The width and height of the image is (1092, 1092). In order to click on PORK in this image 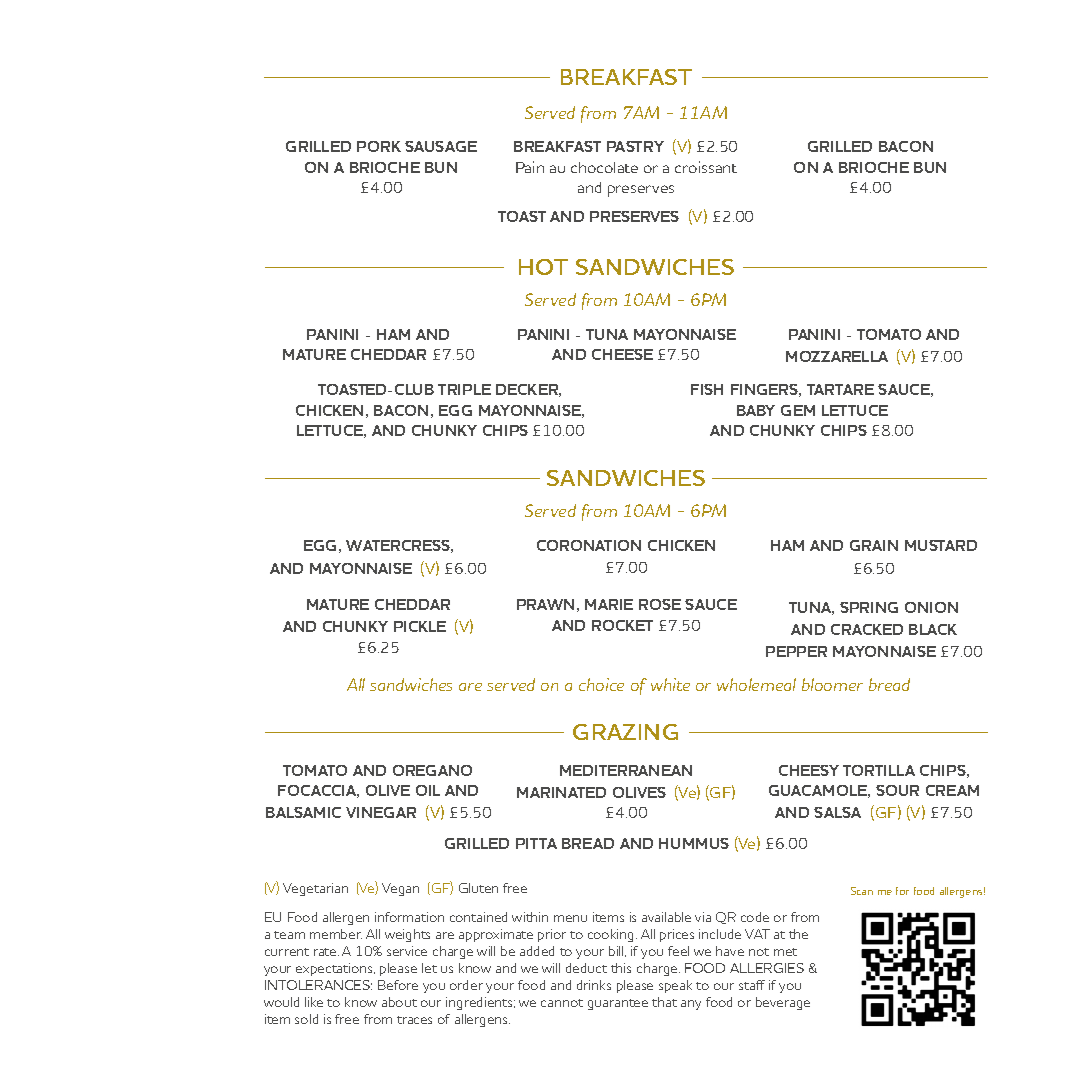, I will do `click(379, 146)`.
